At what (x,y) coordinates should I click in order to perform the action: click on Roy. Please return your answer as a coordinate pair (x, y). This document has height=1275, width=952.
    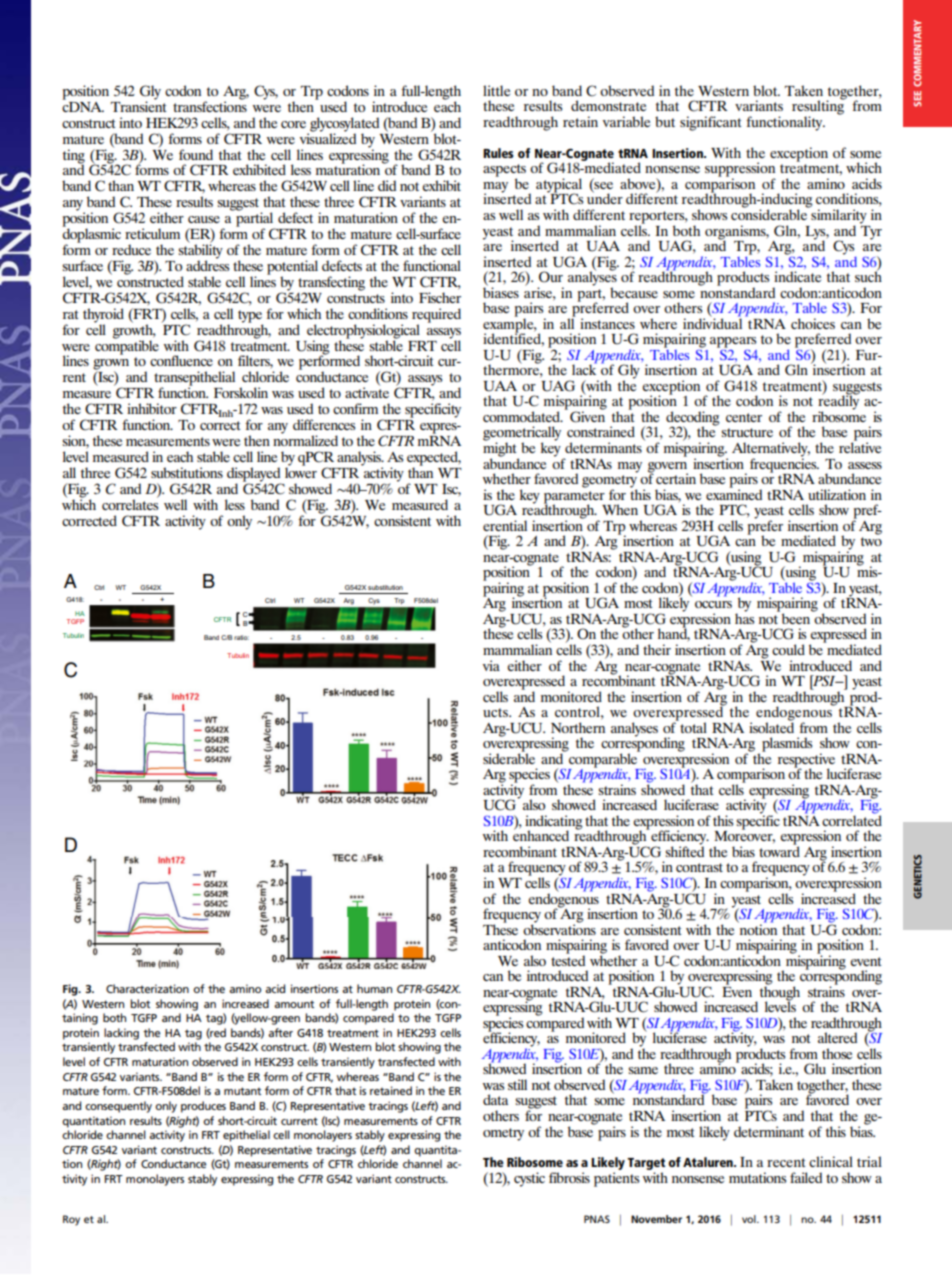
    Looking at the image, I should click on (71, 1220).
